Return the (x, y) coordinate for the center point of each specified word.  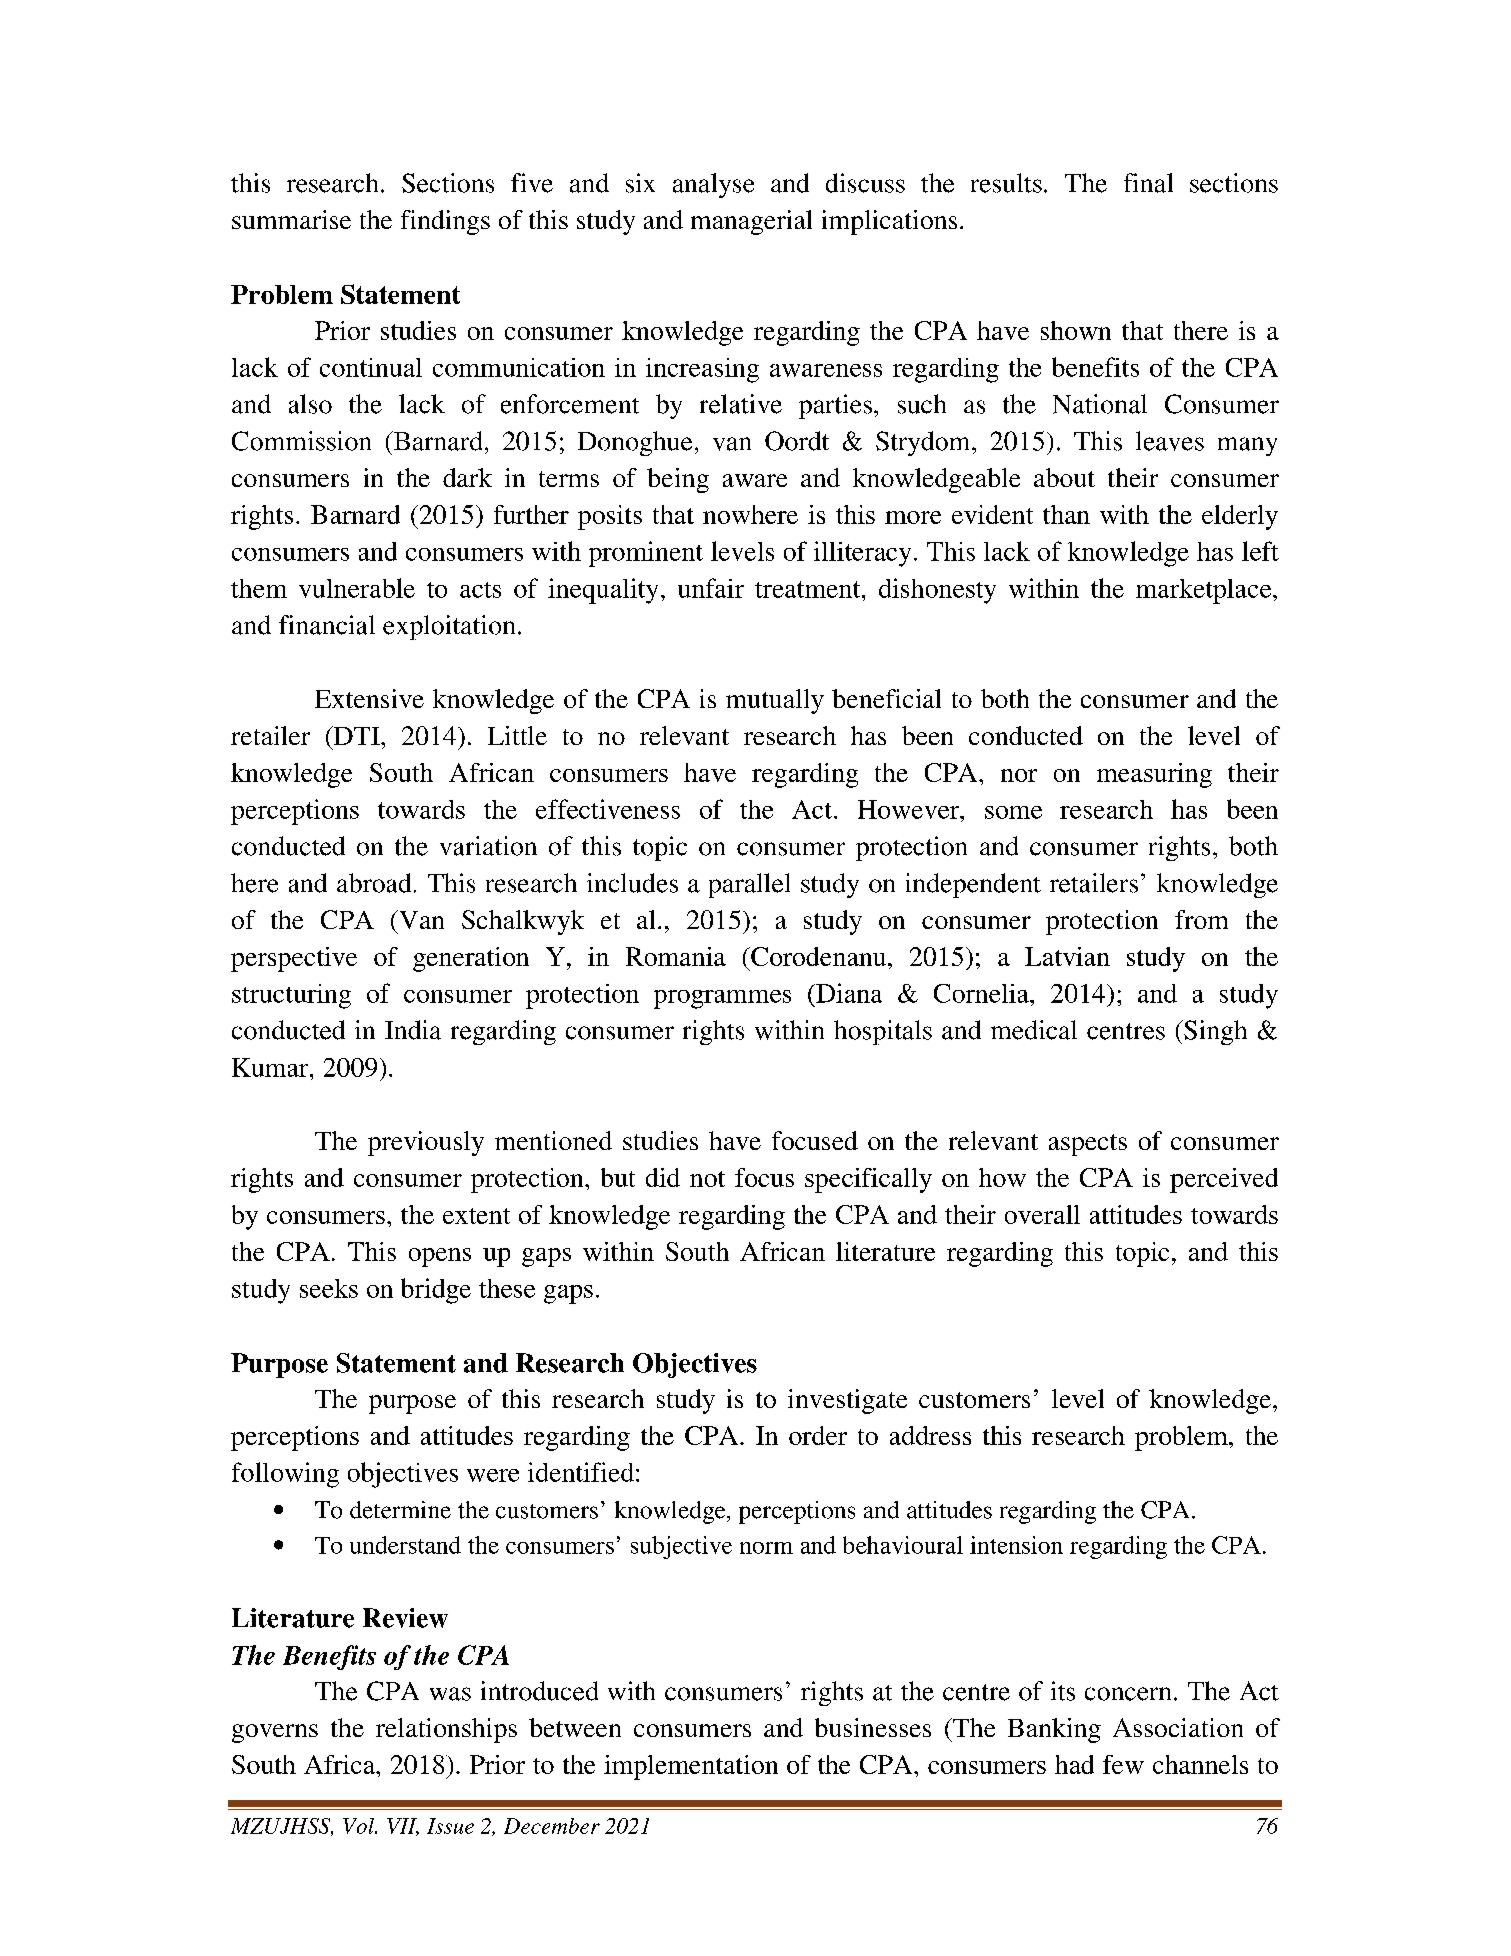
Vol (360, 1826)
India (413, 1030)
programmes (722, 999)
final (1148, 183)
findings (445, 222)
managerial (751, 222)
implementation (691, 1767)
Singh (1214, 1032)
